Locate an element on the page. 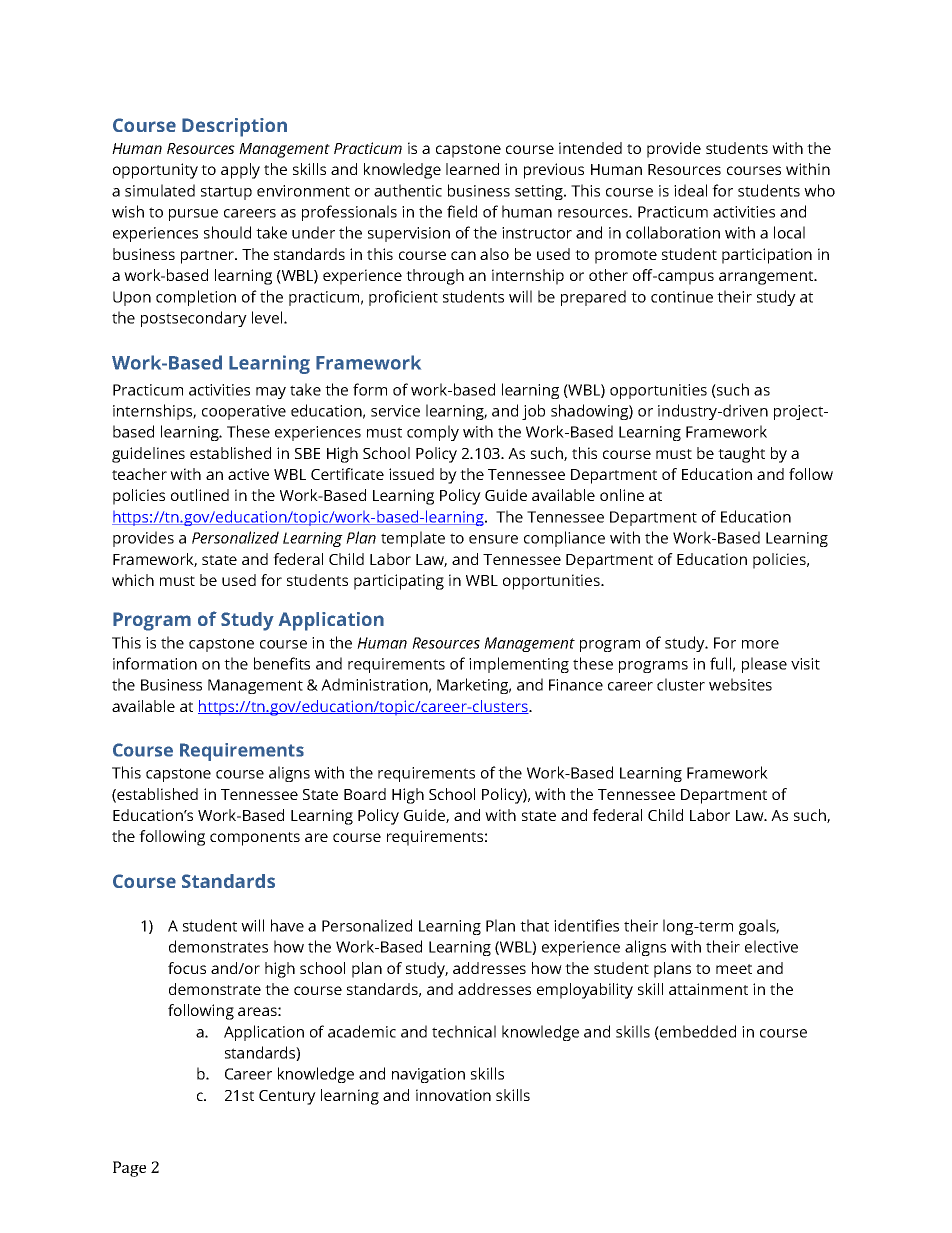 The width and height of the page is (952, 1233). continue is located at coordinates (682, 297).
